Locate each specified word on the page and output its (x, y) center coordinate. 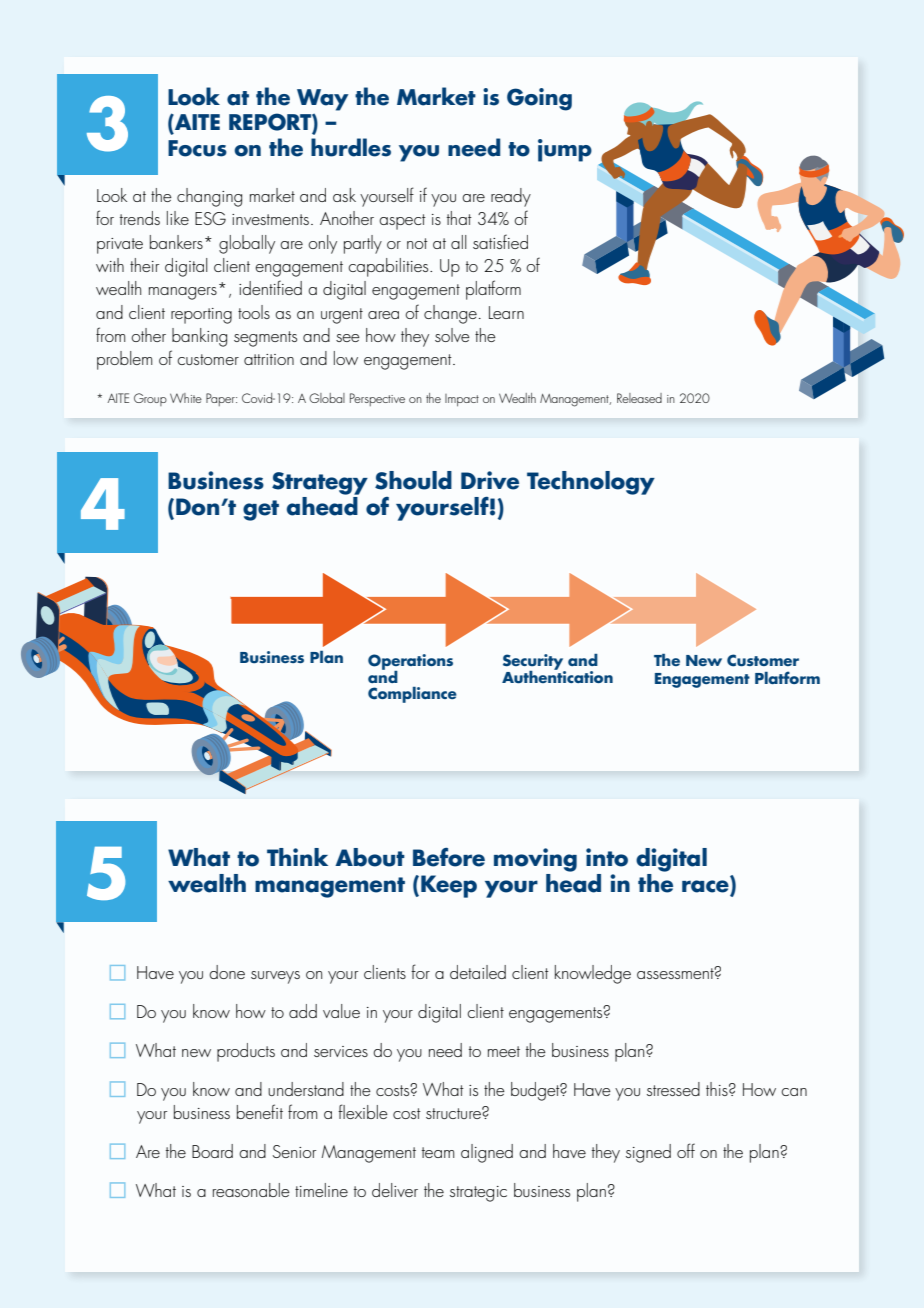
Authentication (557, 676)
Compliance (412, 695)
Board (212, 1151)
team (438, 1152)
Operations (410, 663)
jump (565, 150)
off (686, 1150)
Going (539, 99)
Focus (197, 148)
